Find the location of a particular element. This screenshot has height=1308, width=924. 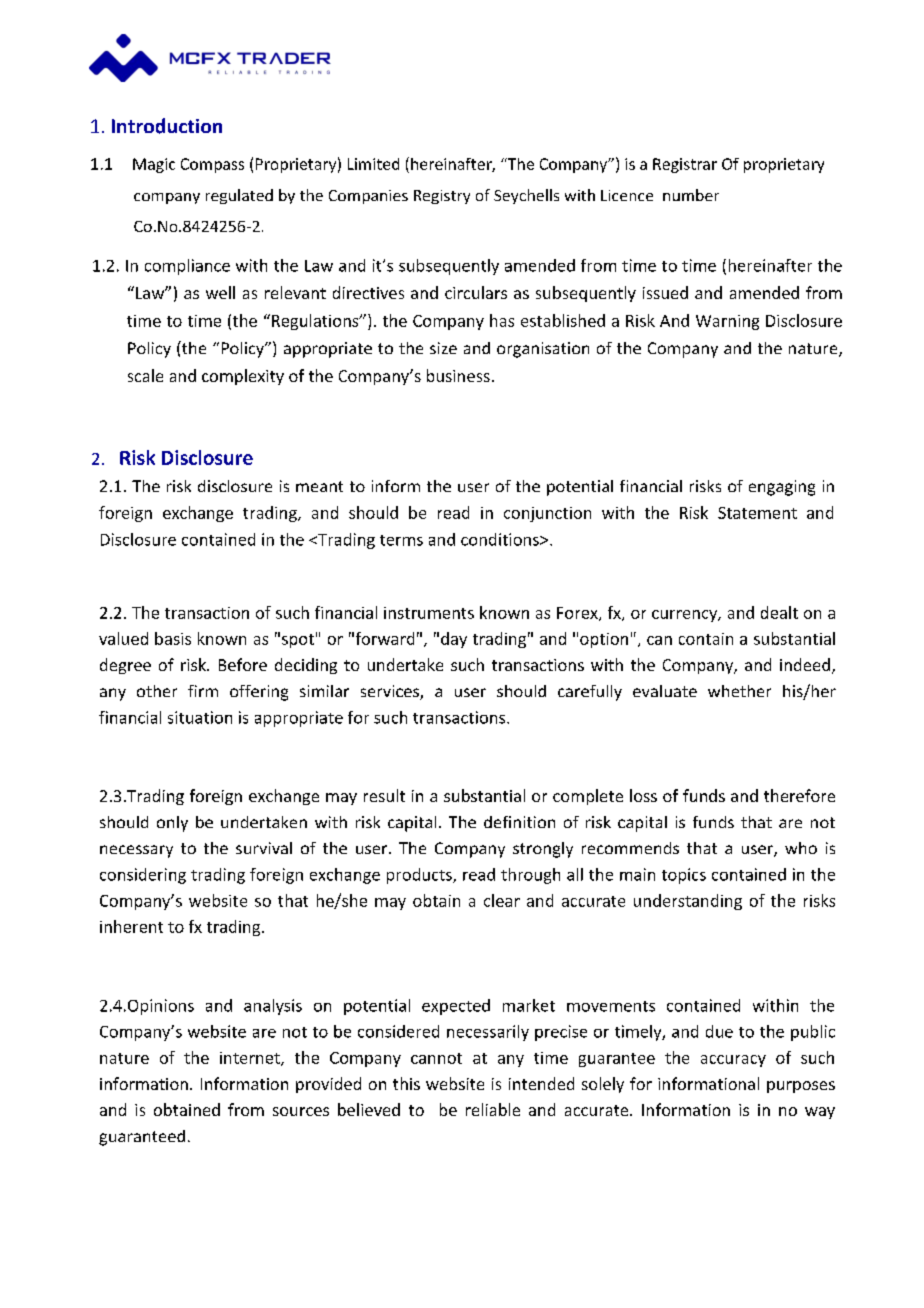

products is located at coordinates (420, 876).
